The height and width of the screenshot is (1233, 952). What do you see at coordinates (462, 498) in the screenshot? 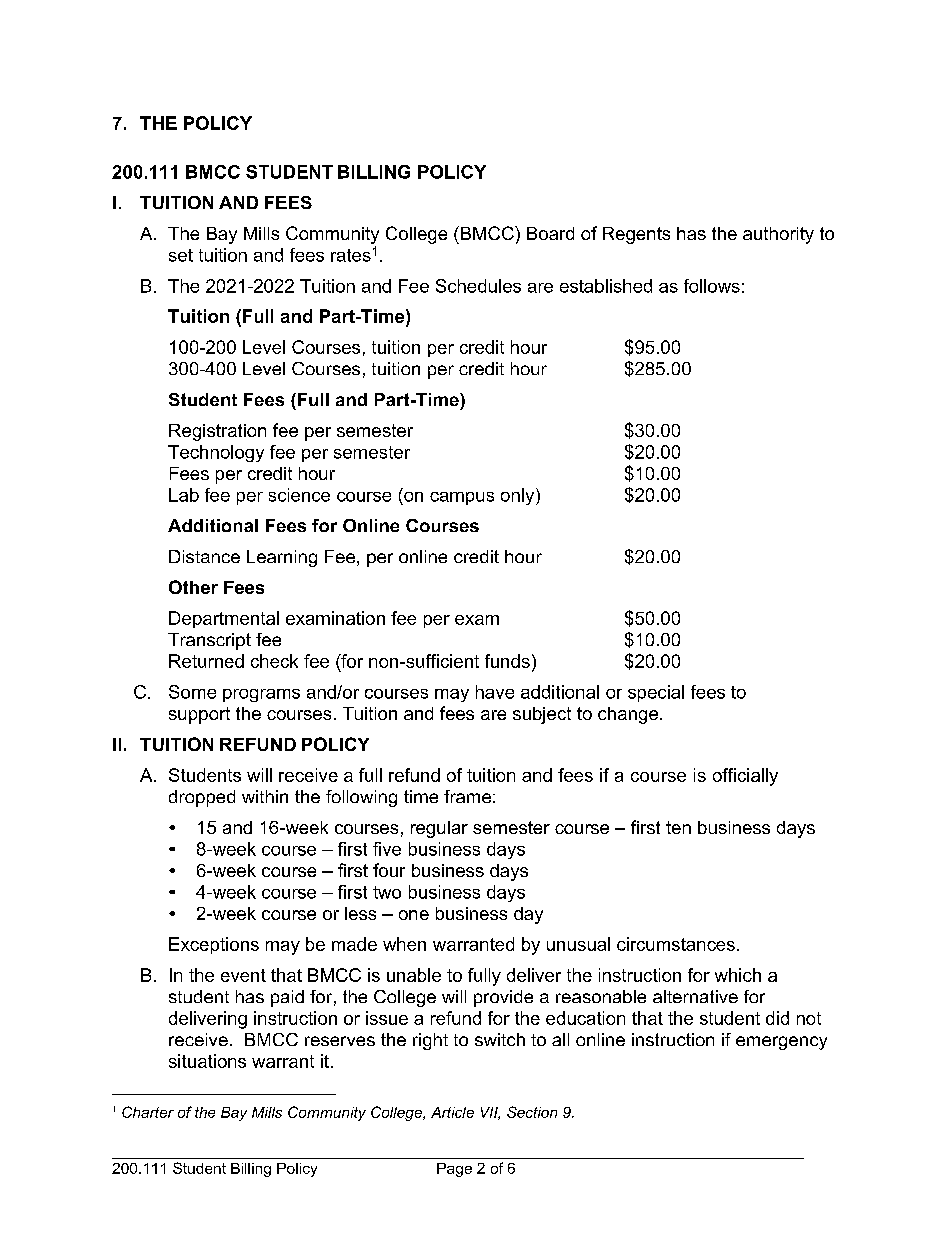
I see `campus` at bounding box center [462, 498].
